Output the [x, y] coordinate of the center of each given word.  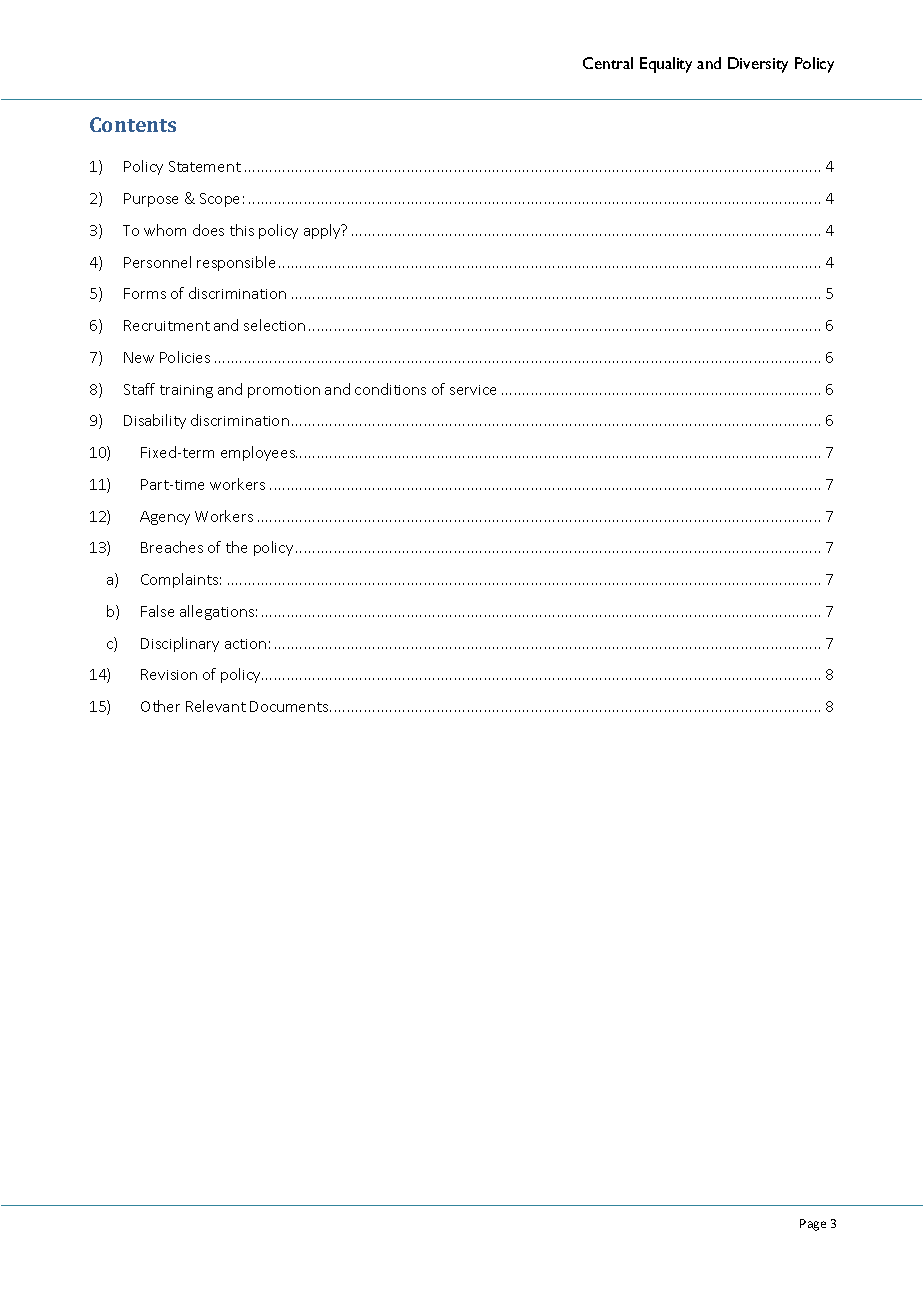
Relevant [216, 706]
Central [608, 63]
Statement [205, 166]
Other [160, 706]
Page [813, 1225]
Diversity [758, 65]
